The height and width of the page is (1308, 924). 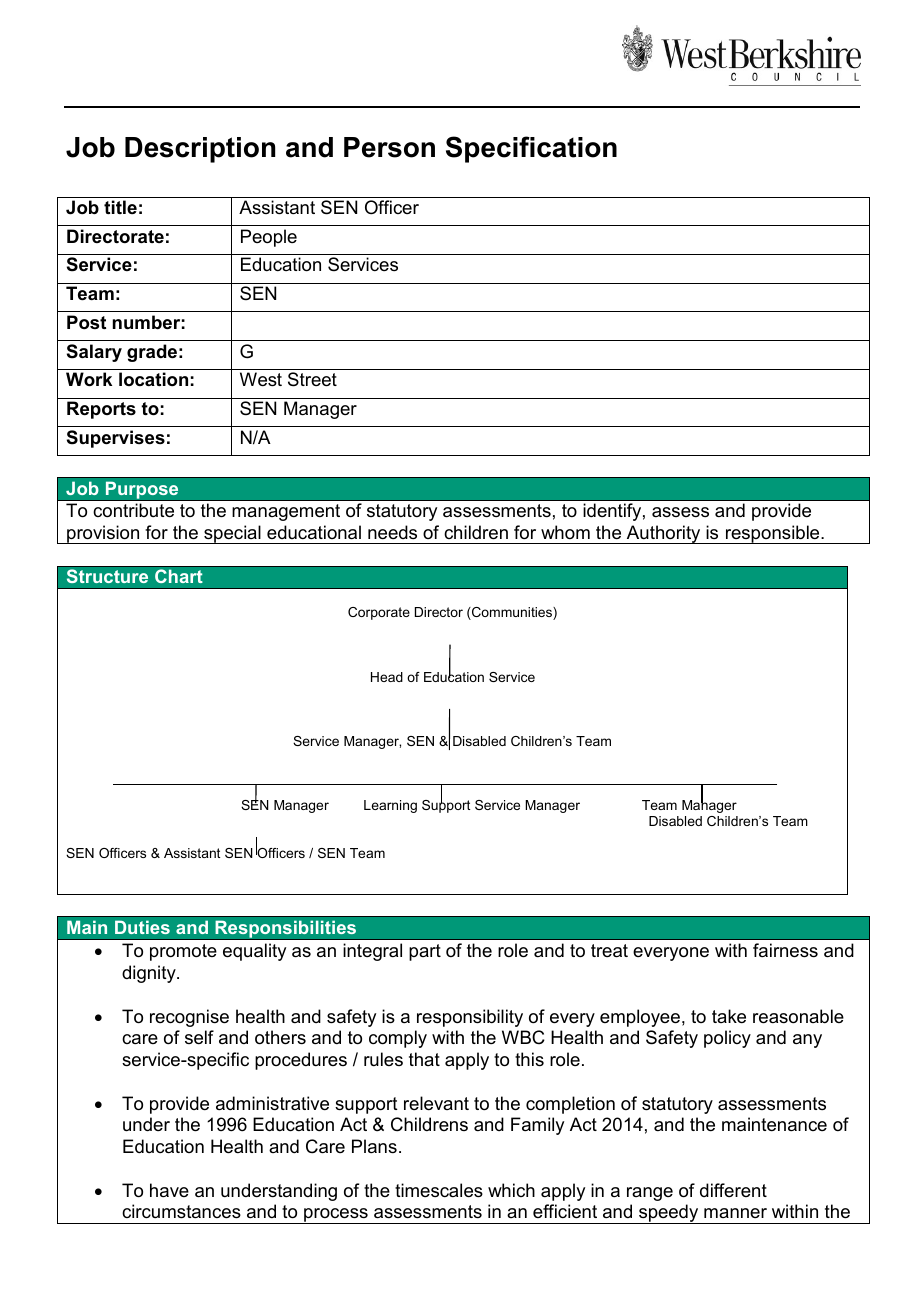 I want to click on Person, so click(x=389, y=147).
